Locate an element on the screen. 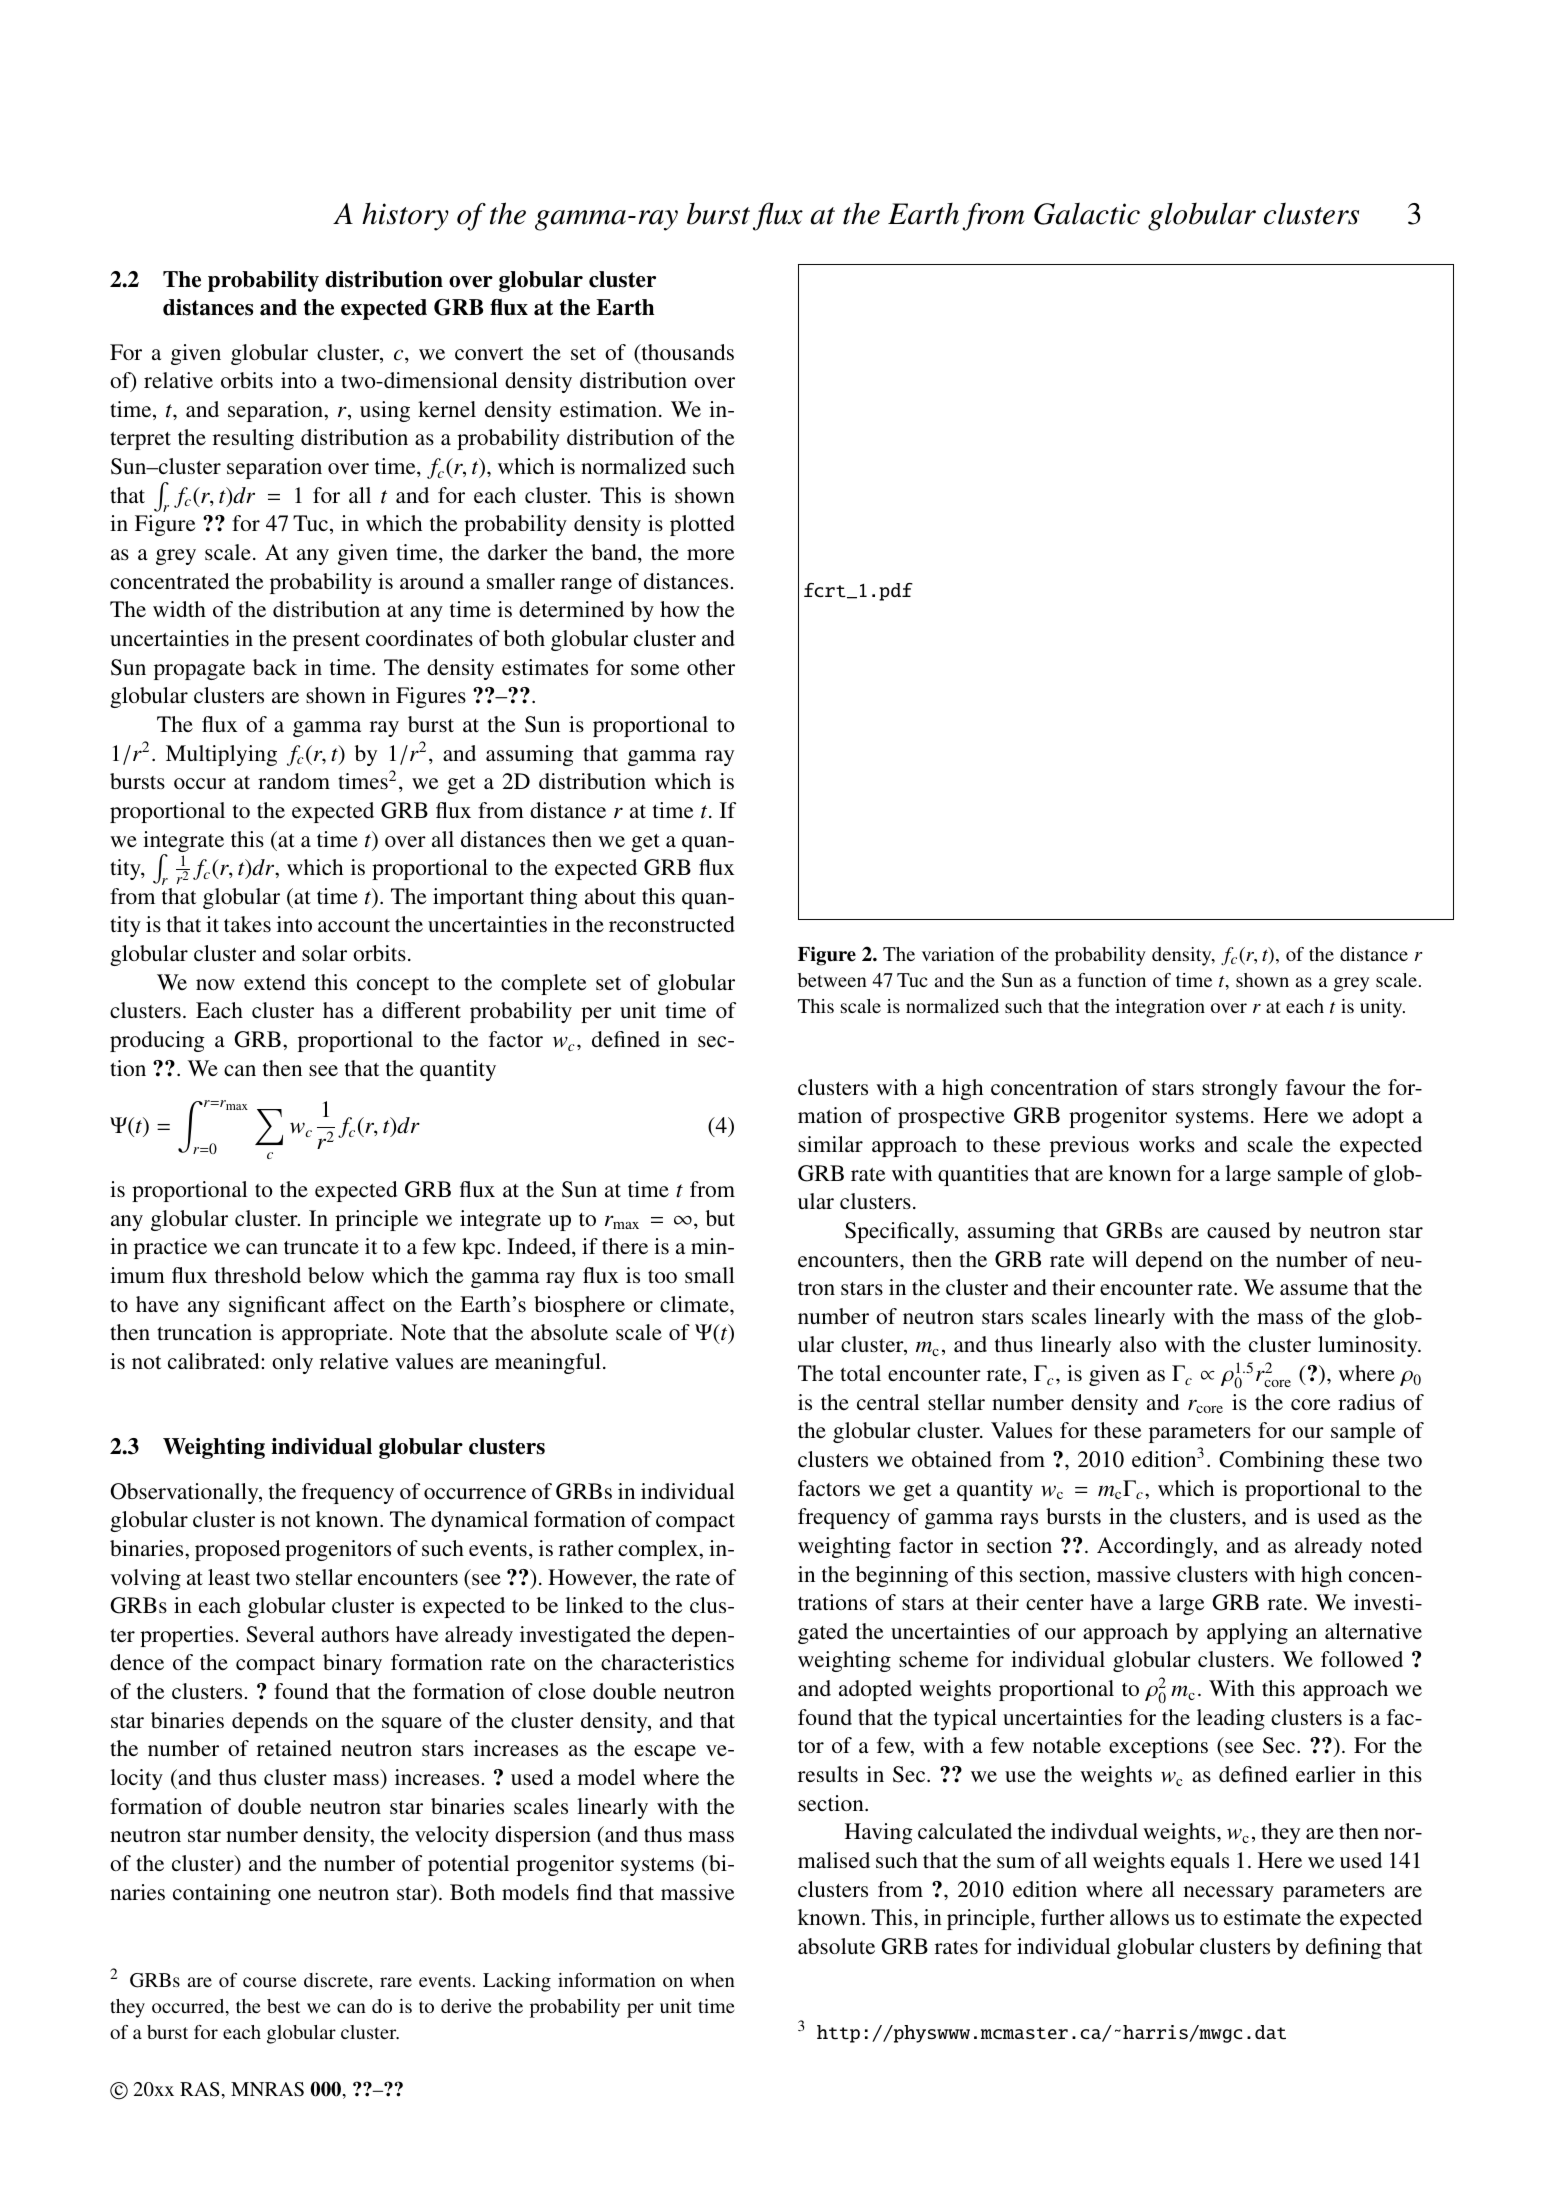 The height and width of the screenshot is (2200, 1556). other is located at coordinates (711, 667).
